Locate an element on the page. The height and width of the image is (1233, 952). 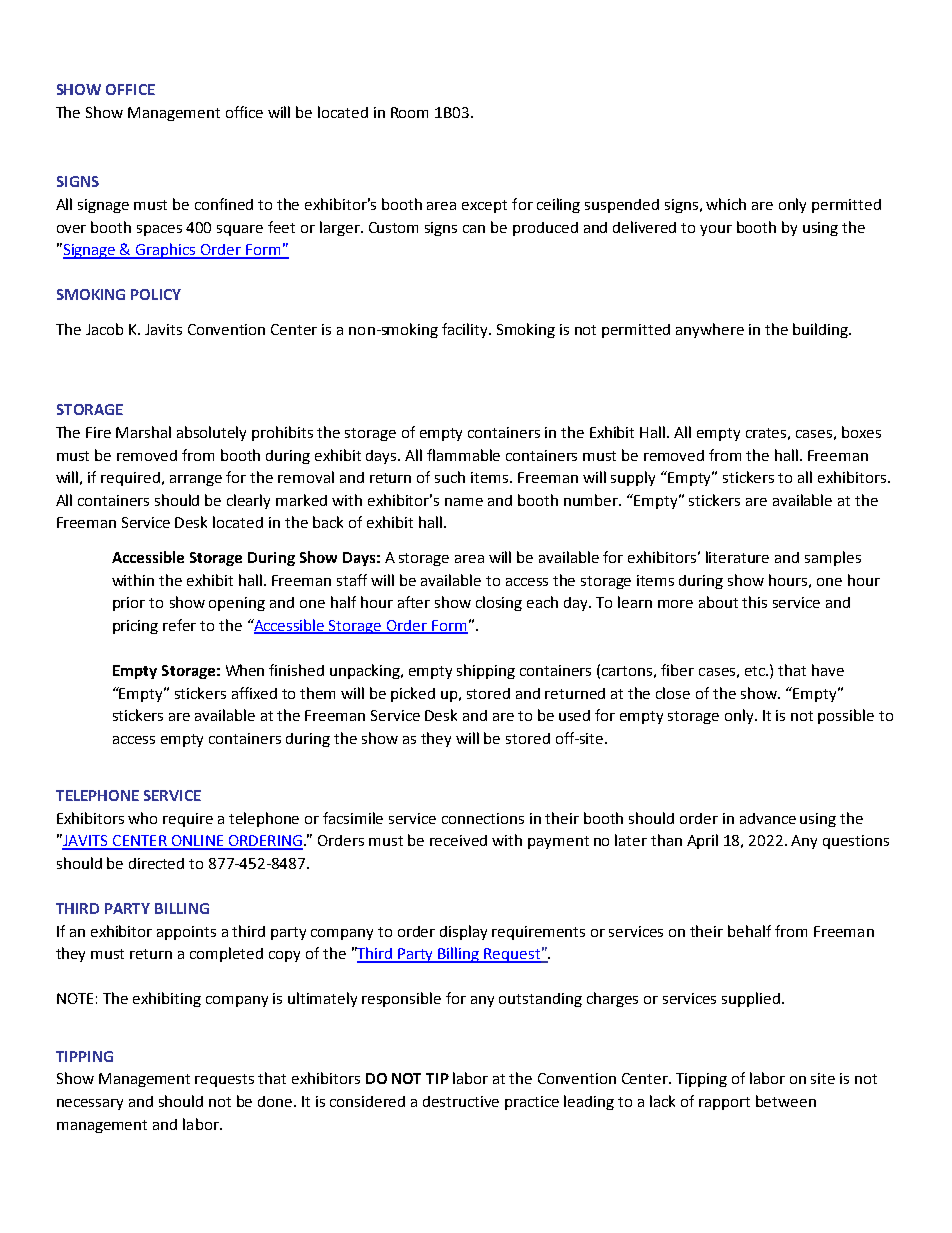
closing is located at coordinates (499, 603).
